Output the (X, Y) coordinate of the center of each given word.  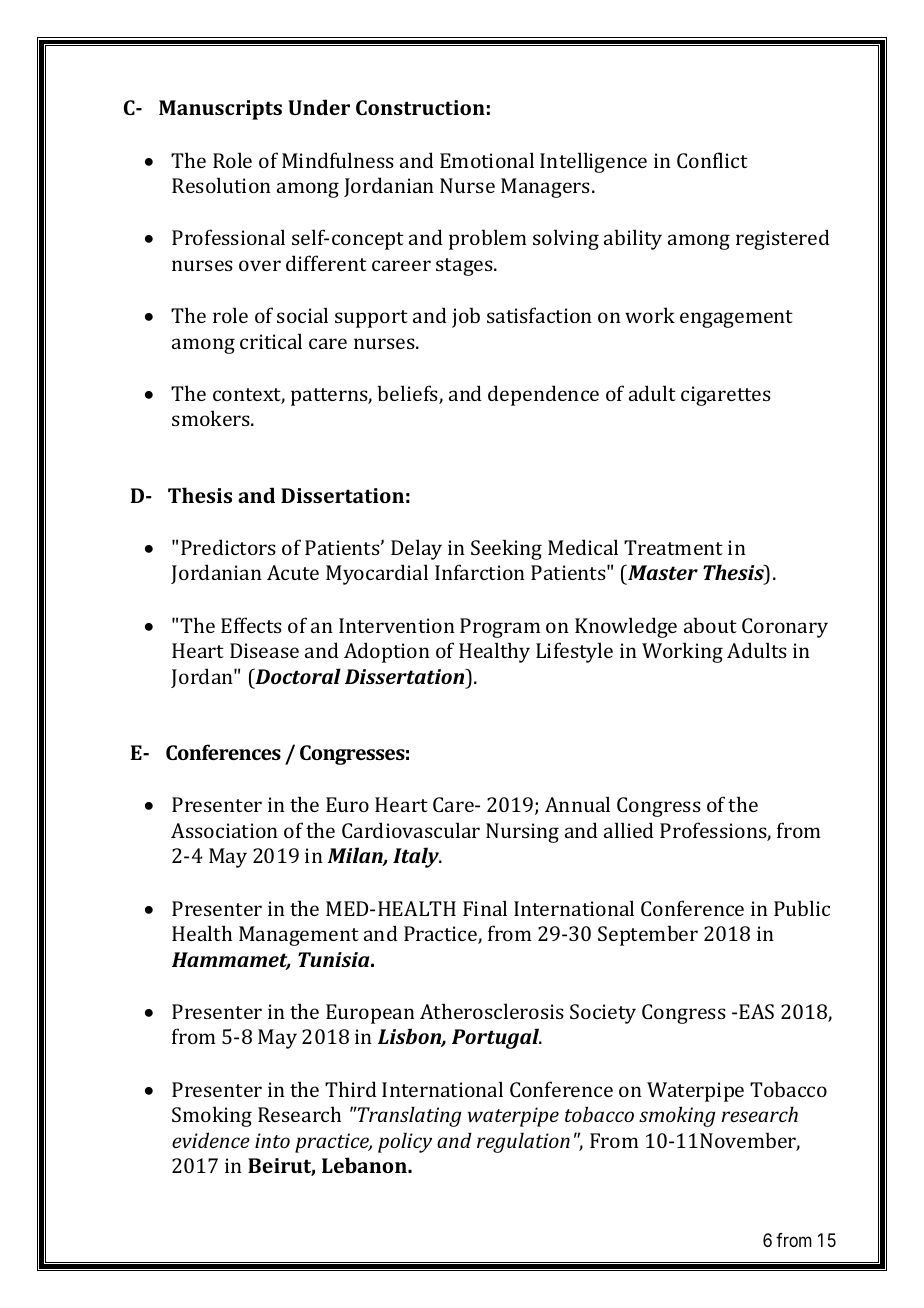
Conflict (712, 160)
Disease (264, 650)
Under (319, 107)
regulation (523, 1142)
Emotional (487, 160)
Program (500, 628)
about (710, 625)
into (272, 1140)
